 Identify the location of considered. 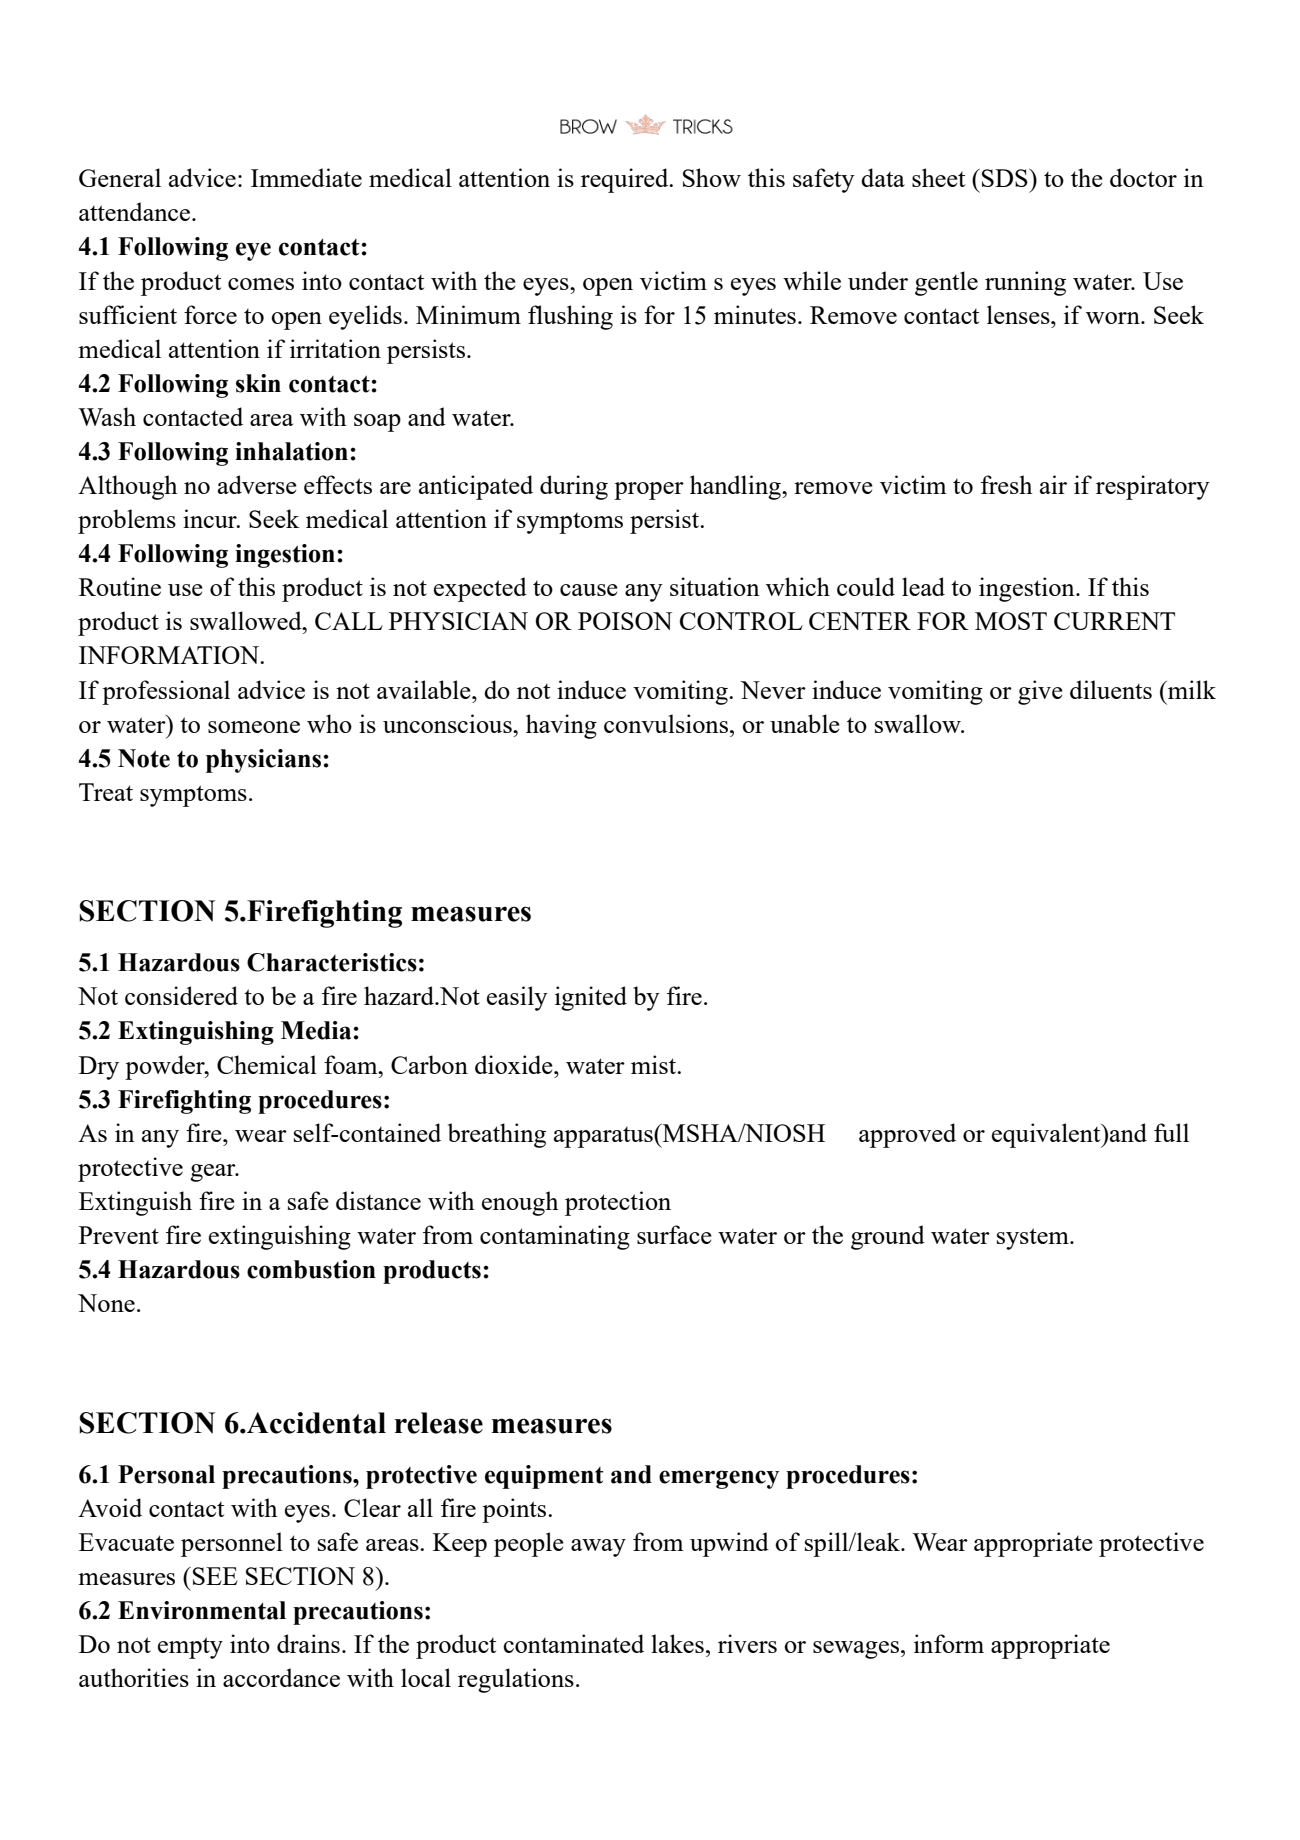
(181, 995).
